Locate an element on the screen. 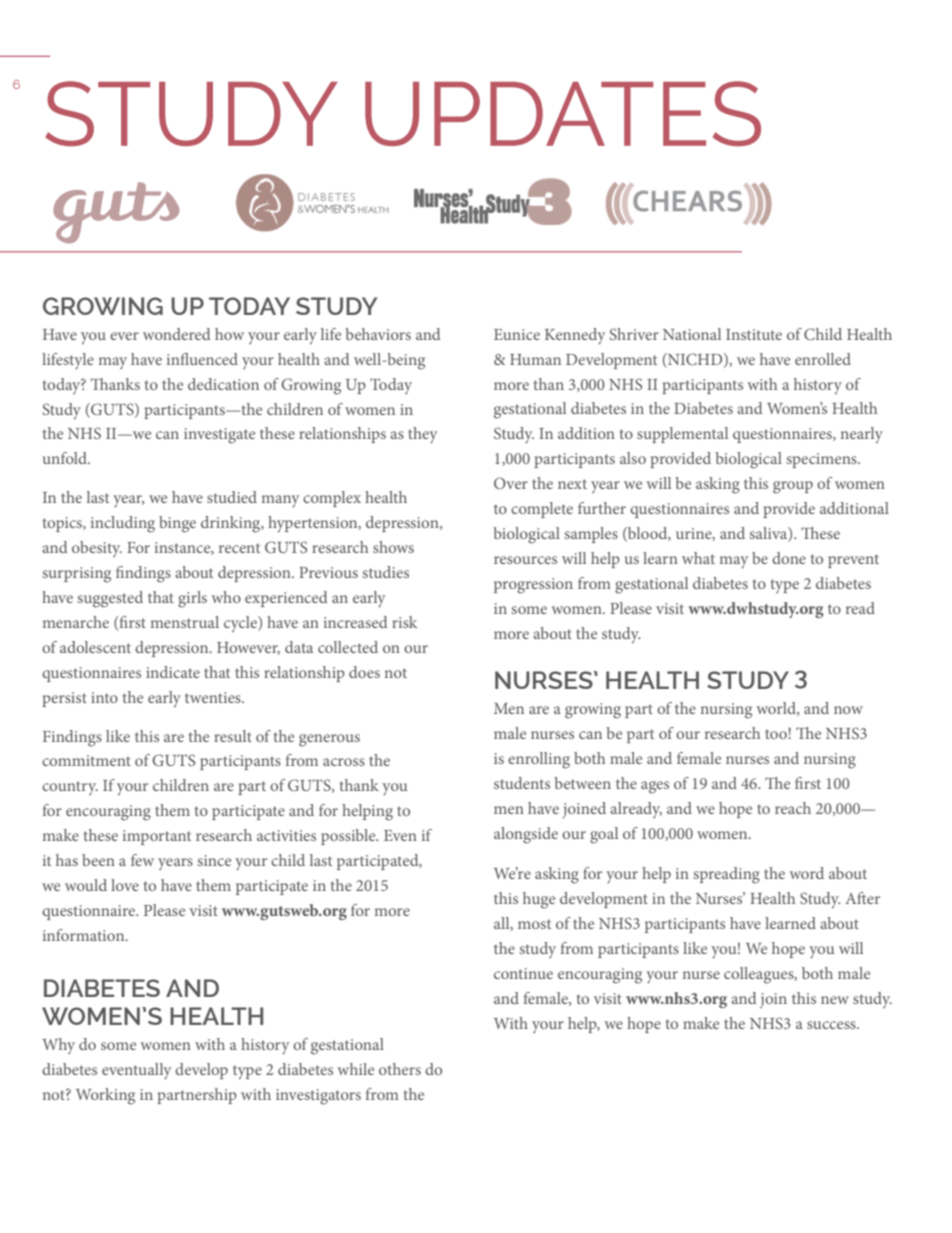 The width and height of the screenshot is (952, 1233). done is located at coordinates (789, 558).
